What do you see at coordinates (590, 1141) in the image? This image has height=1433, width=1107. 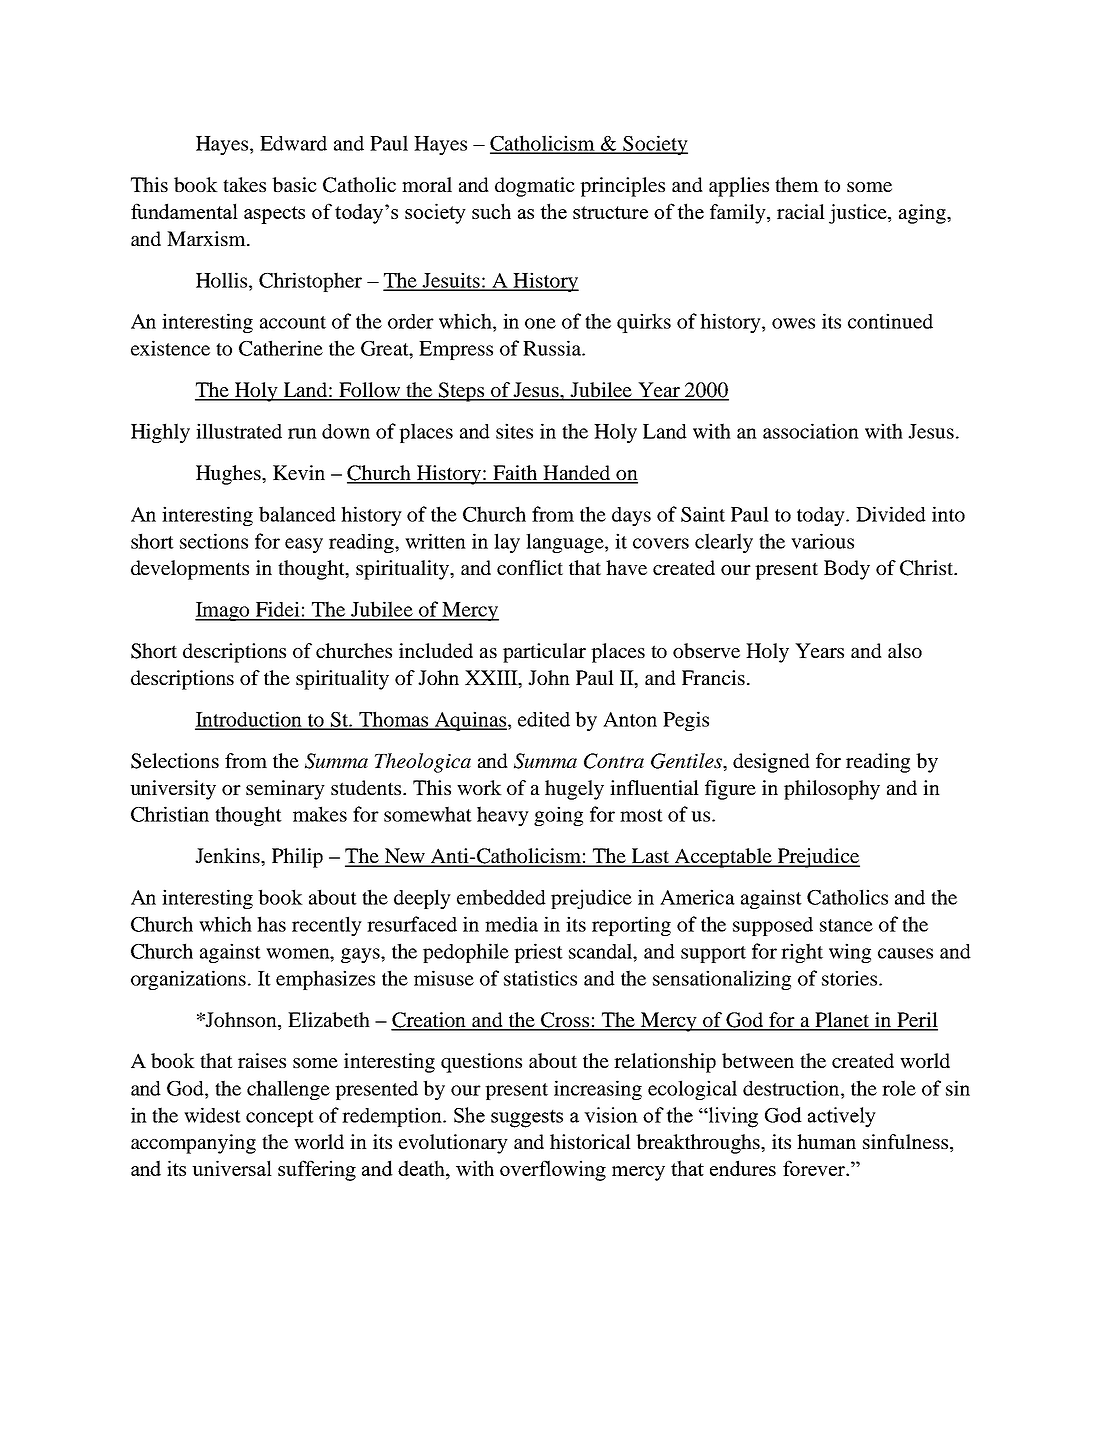 I see `historical` at bounding box center [590, 1141].
